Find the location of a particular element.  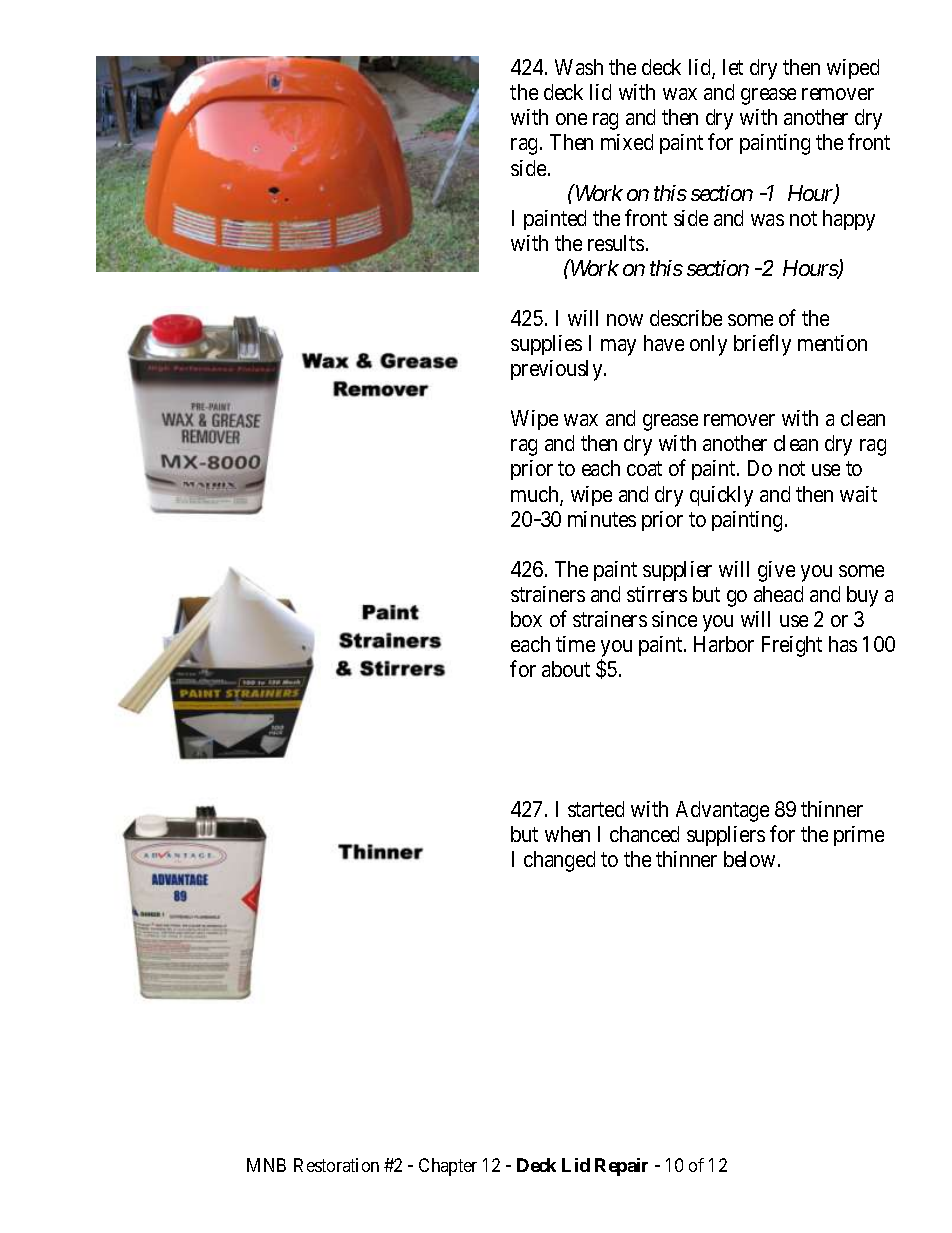

prime is located at coordinates (859, 836).
